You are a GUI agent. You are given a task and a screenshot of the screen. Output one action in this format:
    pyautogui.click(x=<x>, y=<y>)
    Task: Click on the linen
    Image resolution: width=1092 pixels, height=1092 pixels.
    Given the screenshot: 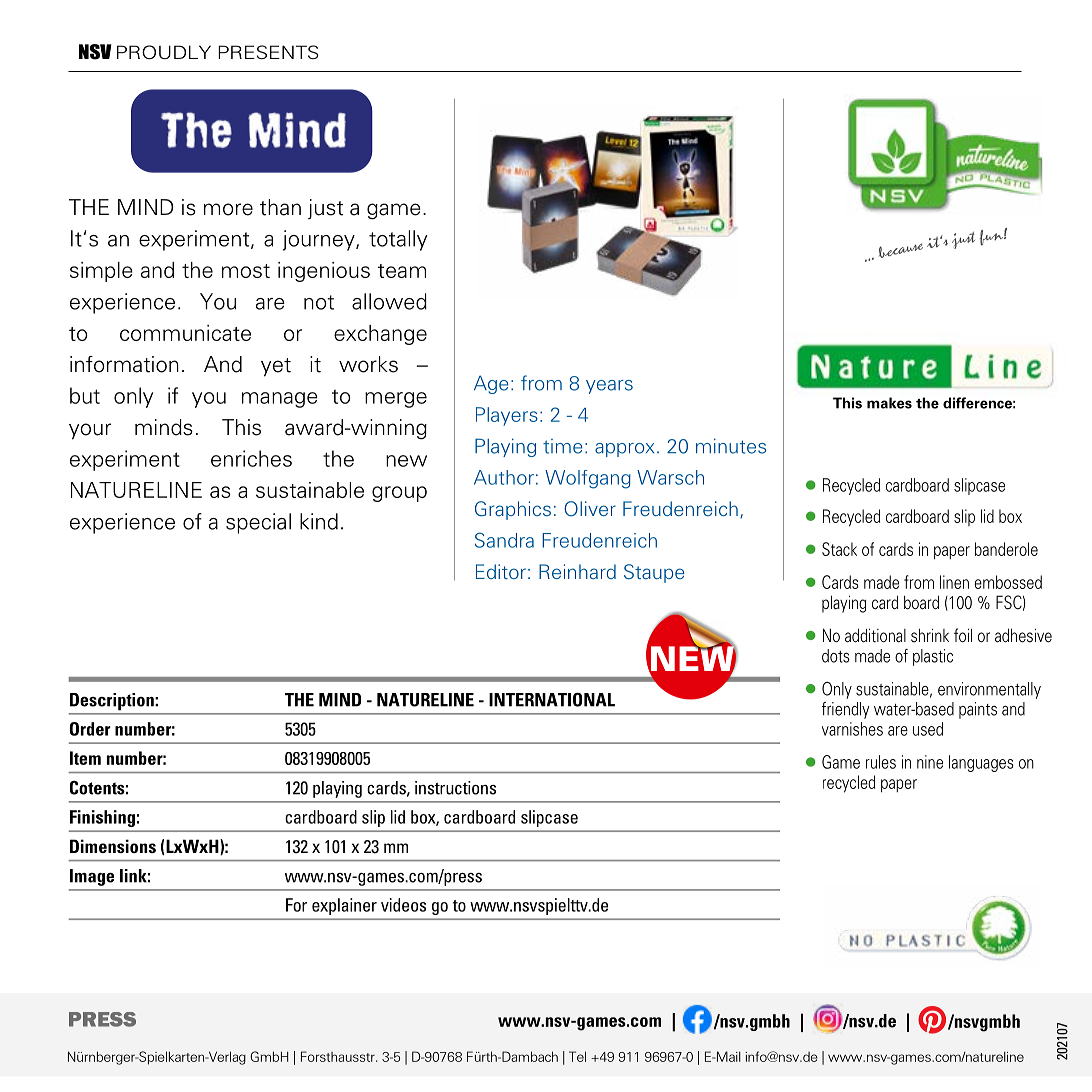 What is the action you would take?
    pyautogui.click(x=954, y=582)
